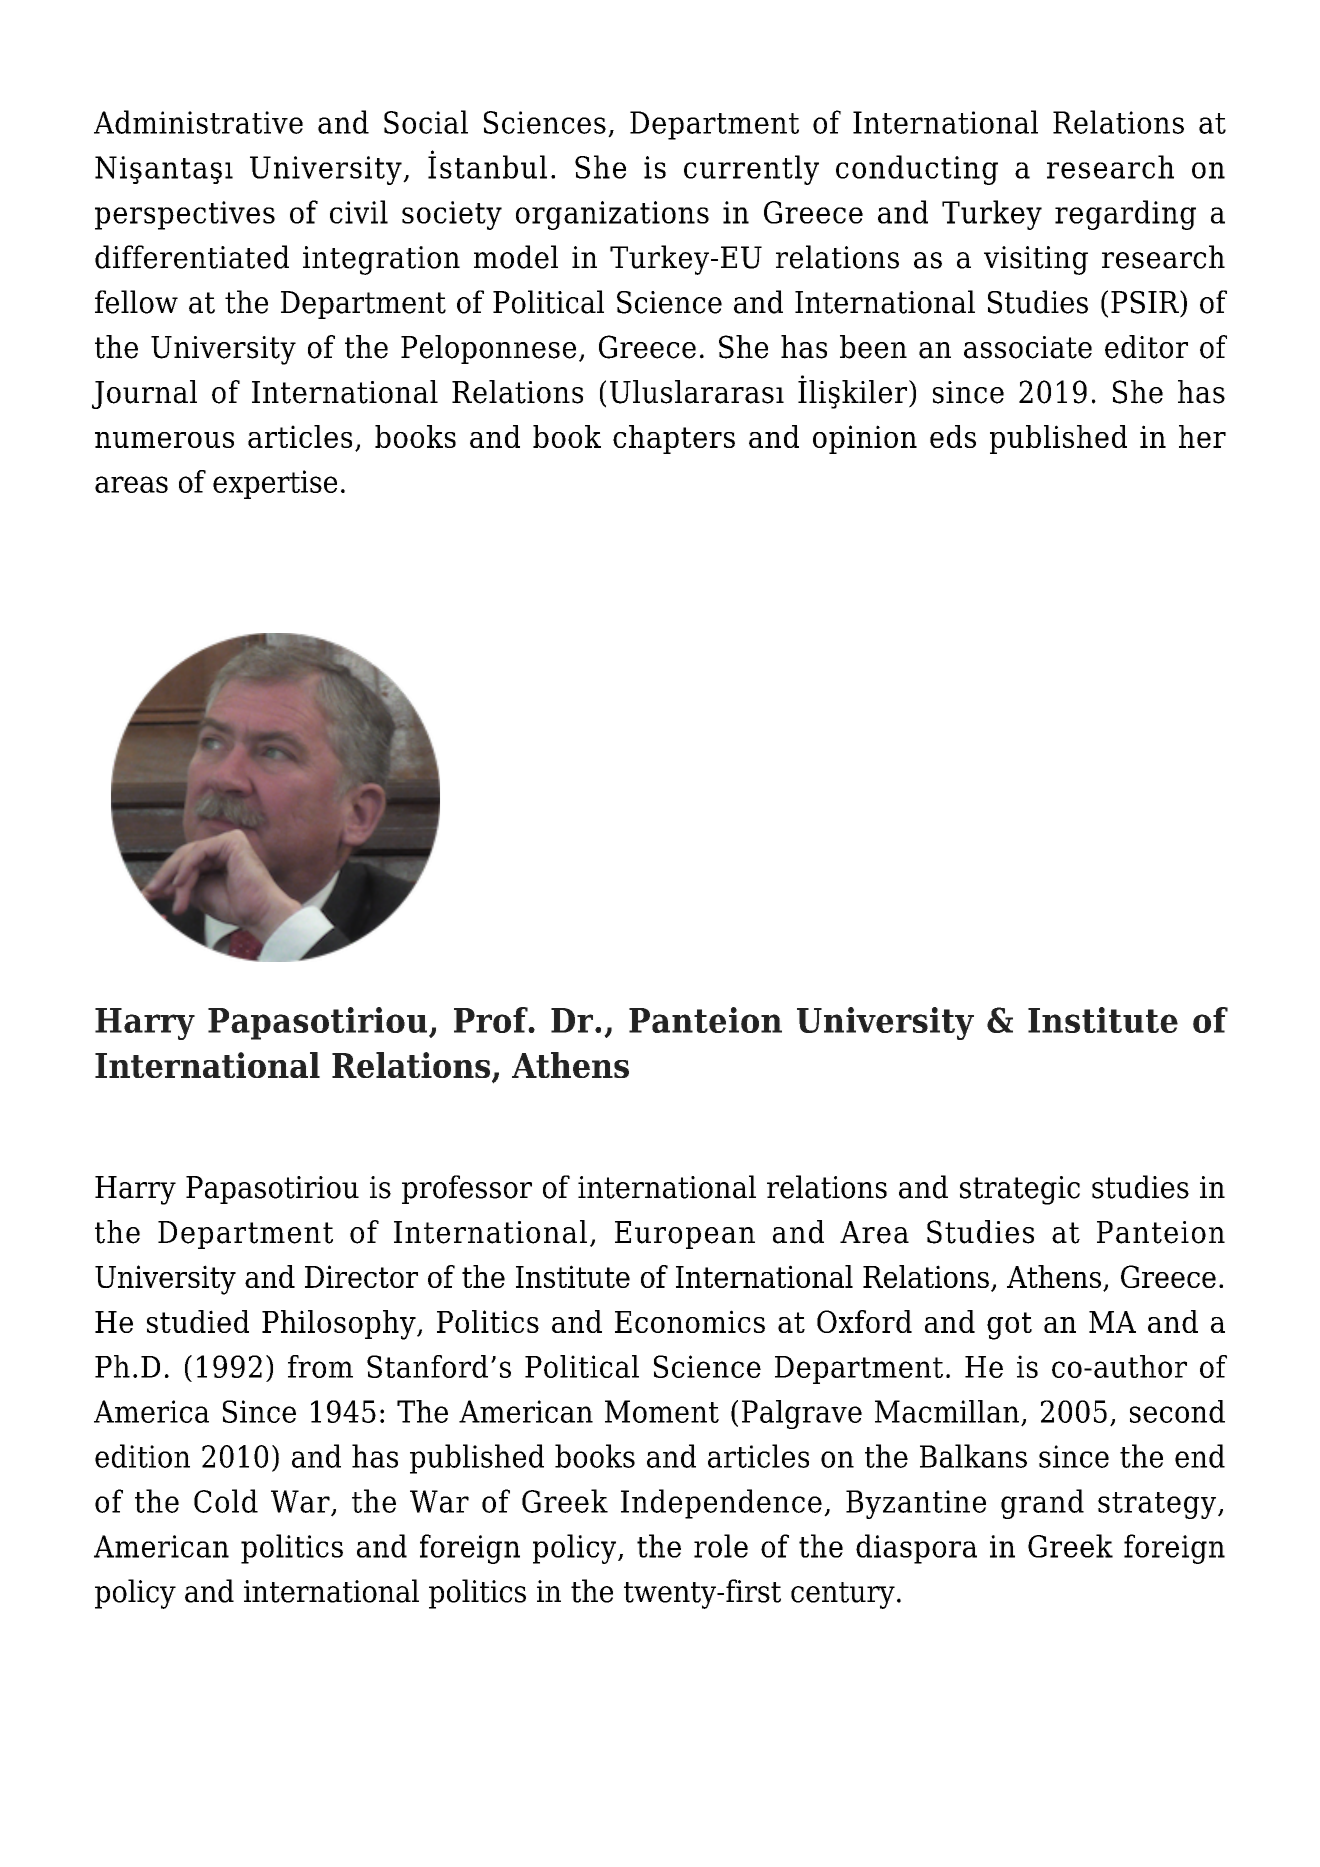  What do you see at coordinates (674, 439) in the page?
I see `chapters` at bounding box center [674, 439].
